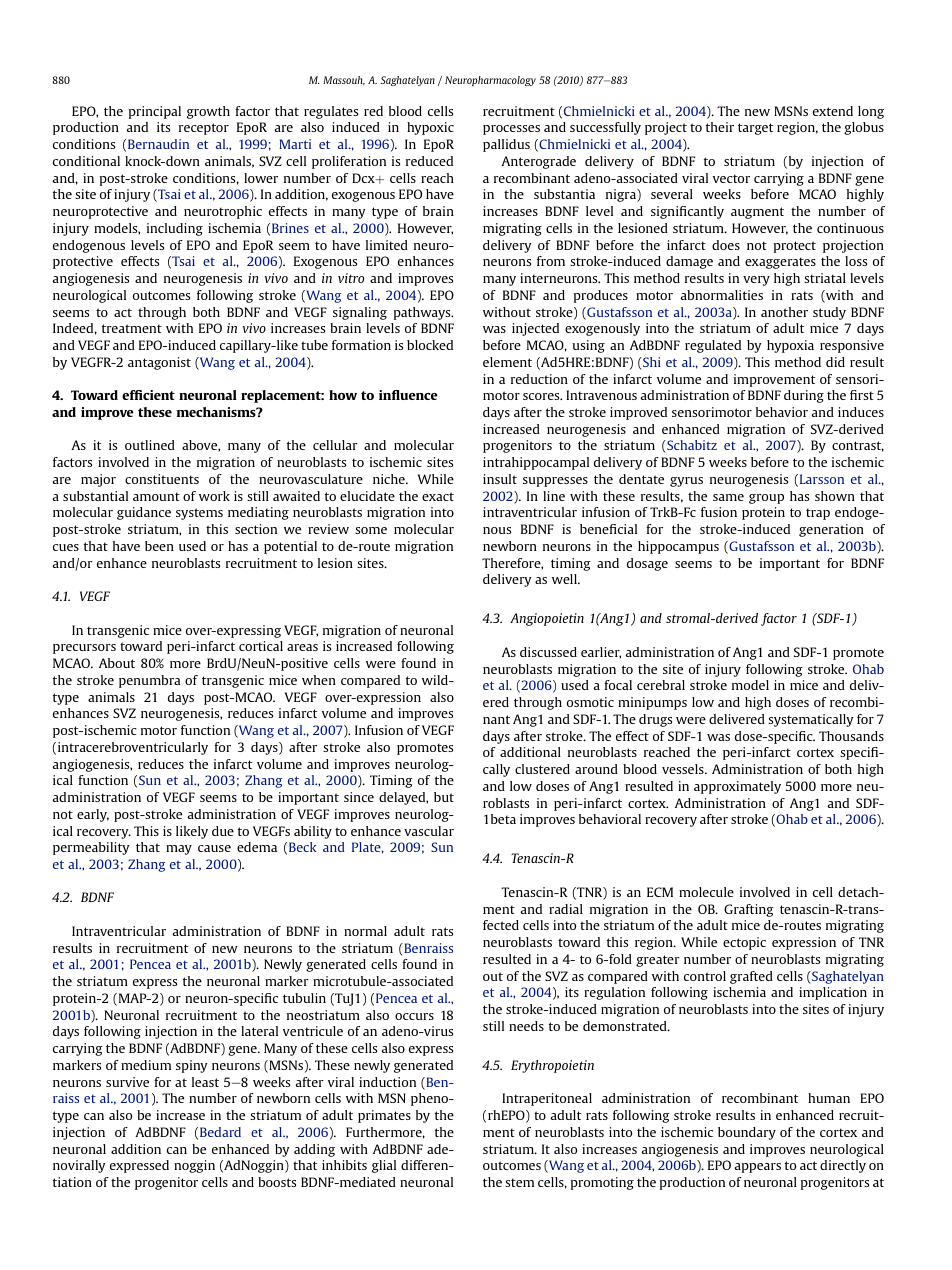 The width and height of the screenshot is (952, 1270). I want to click on constituents, so click(162, 479).
